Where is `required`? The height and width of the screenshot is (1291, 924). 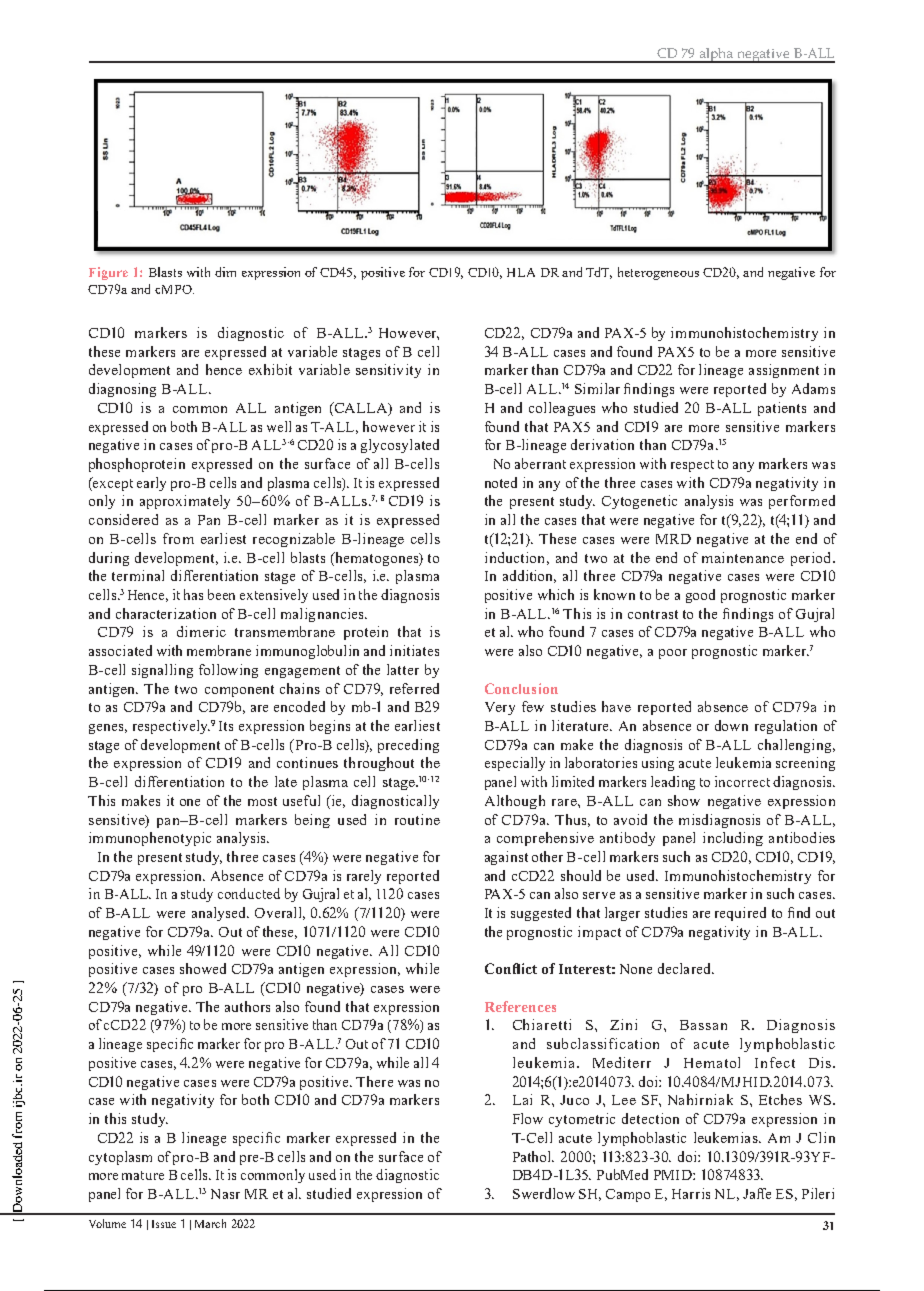 required is located at coordinates (740, 914).
